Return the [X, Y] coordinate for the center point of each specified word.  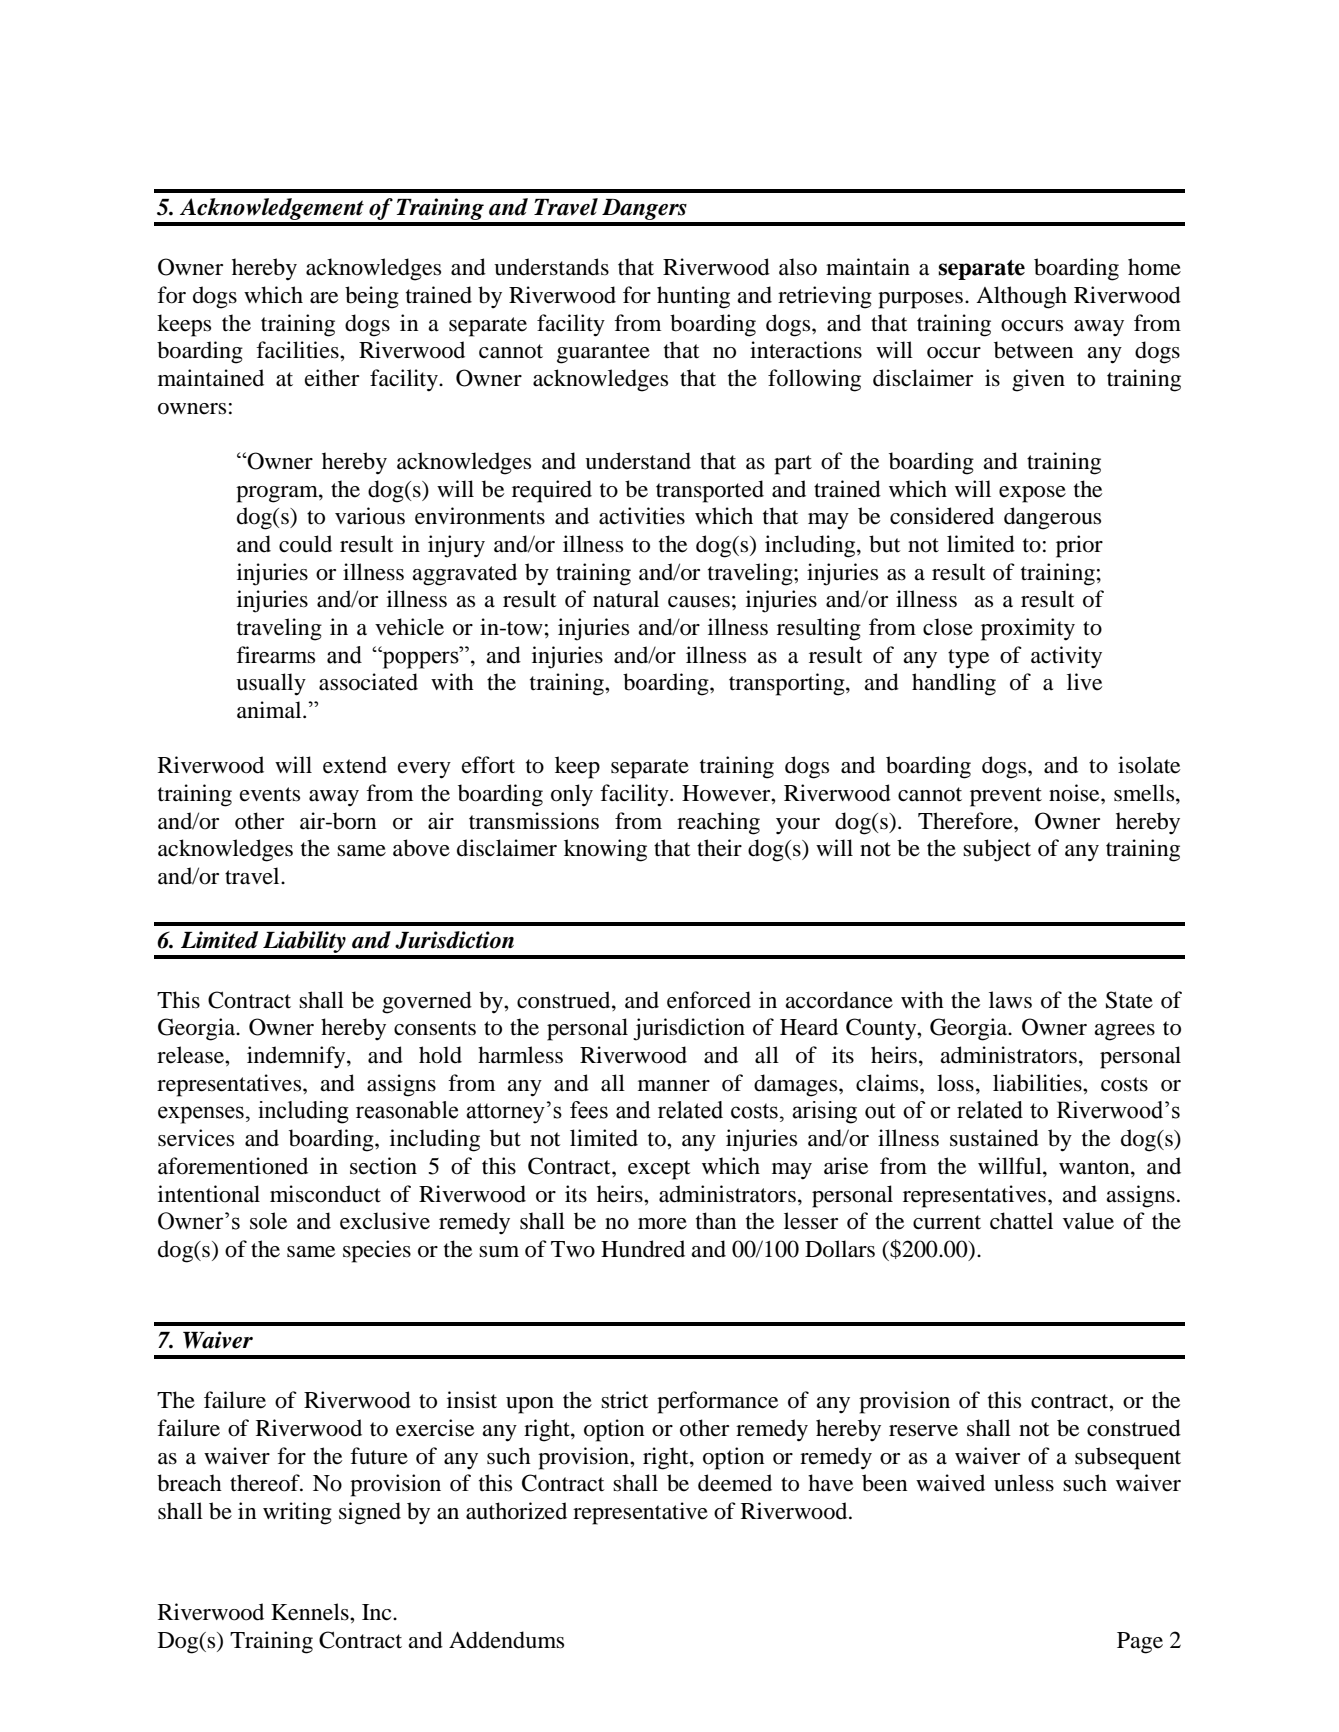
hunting [693, 297]
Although [1021, 297]
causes [699, 602]
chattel [1021, 1221]
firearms [275, 655]
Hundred [643, 1249]
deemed [735, 1483]
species [377, 1251]
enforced [709, 1000]
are [324, 298]
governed [427, 1002]
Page [1140, 1643]
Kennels [311, 1612]
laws [1010, 1000]
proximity [1028, 629]
